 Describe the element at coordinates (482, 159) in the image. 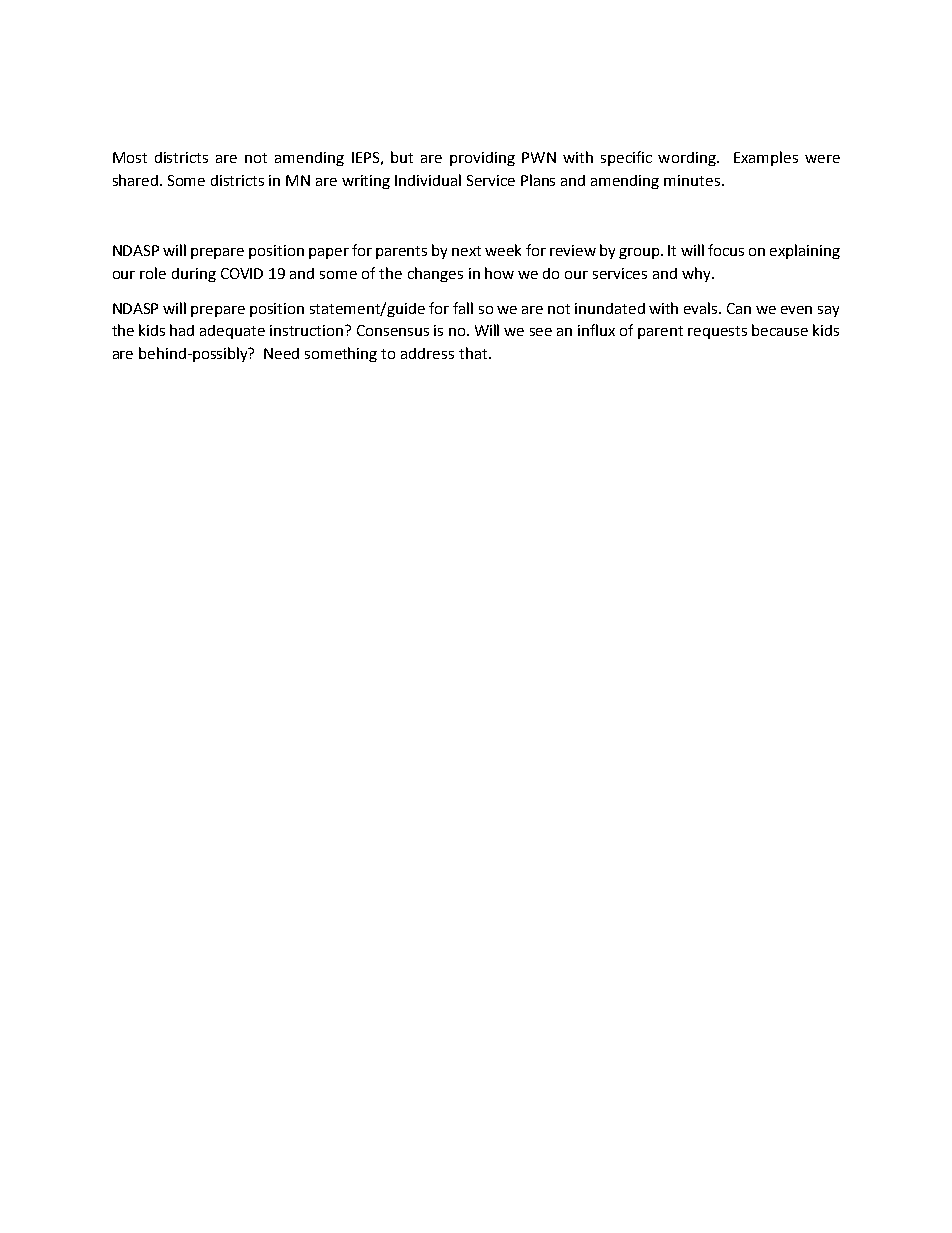

I see `providing` at that location.
